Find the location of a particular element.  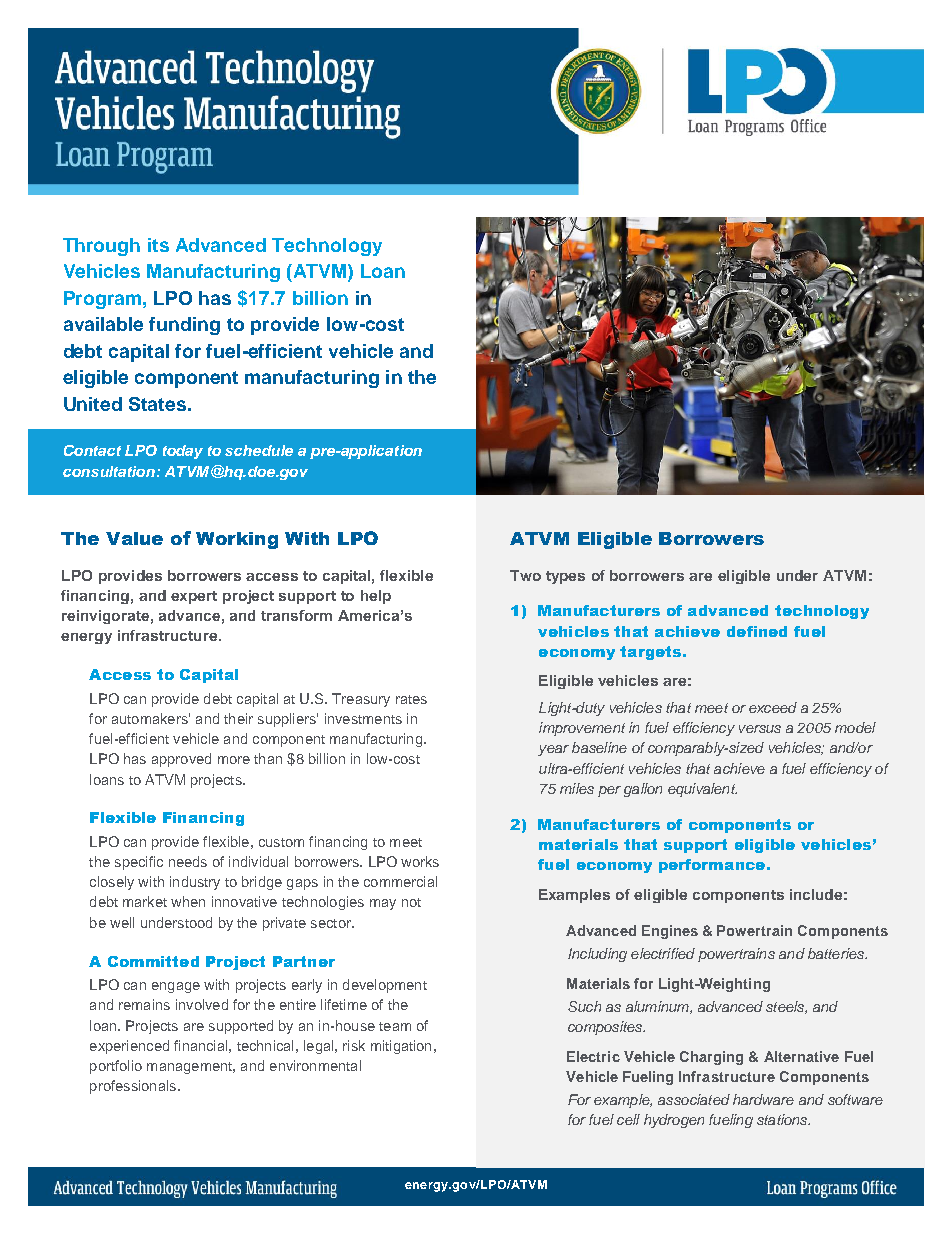

their is located at coordinates (238, 718).
